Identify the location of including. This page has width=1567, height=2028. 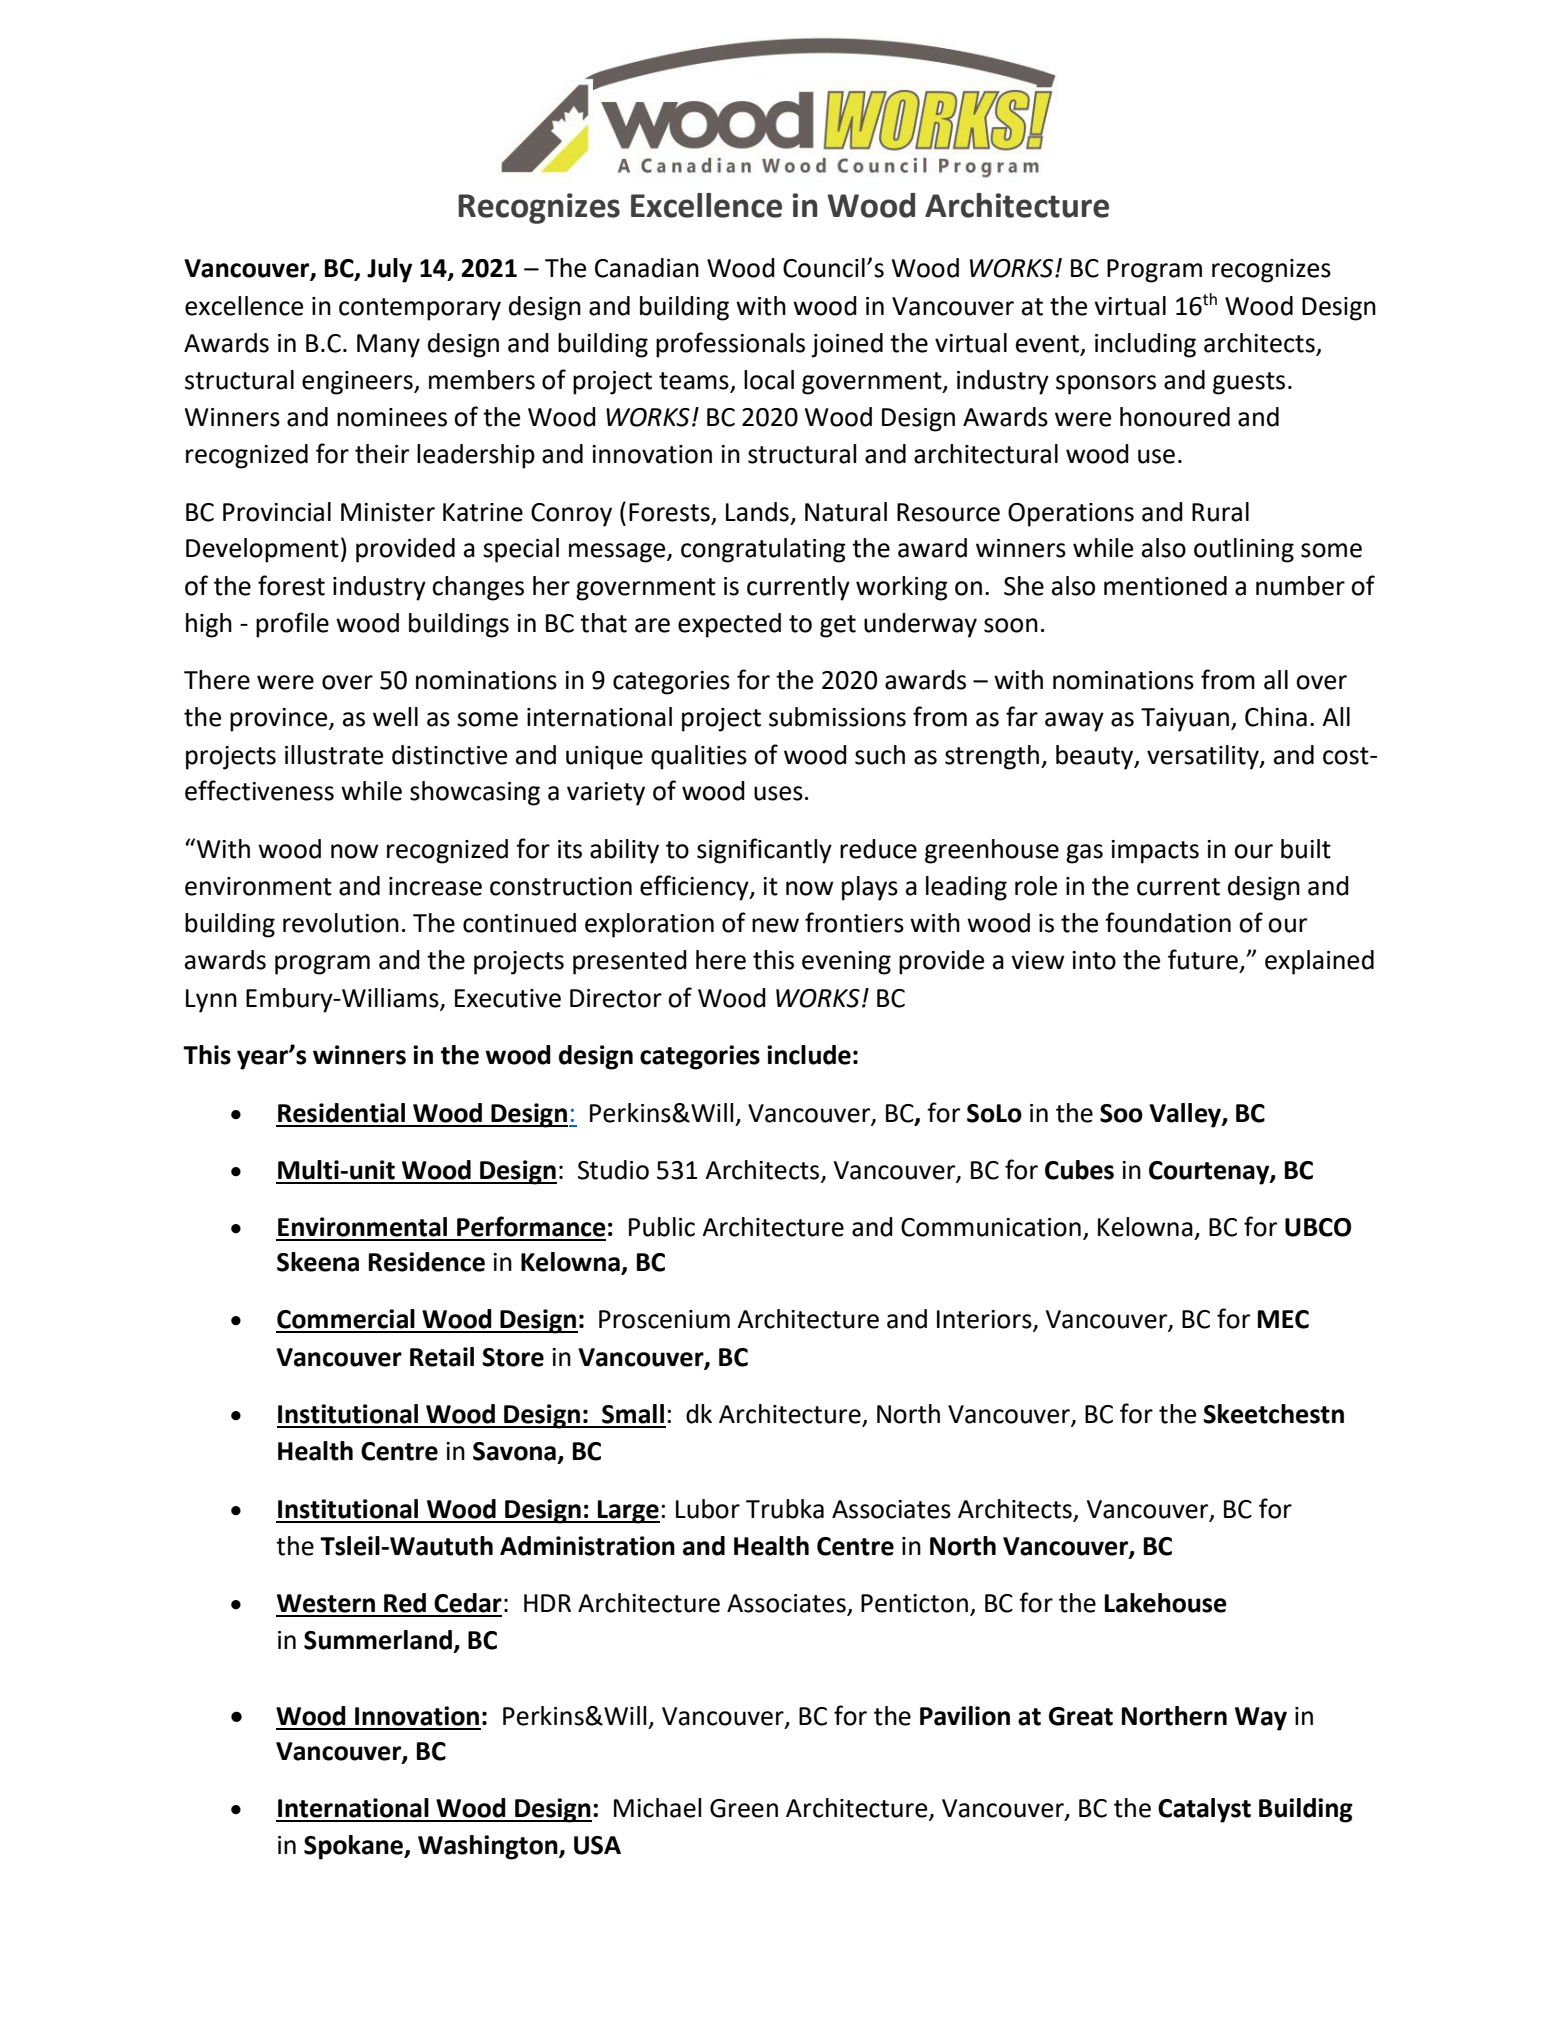
(1145, 345).
